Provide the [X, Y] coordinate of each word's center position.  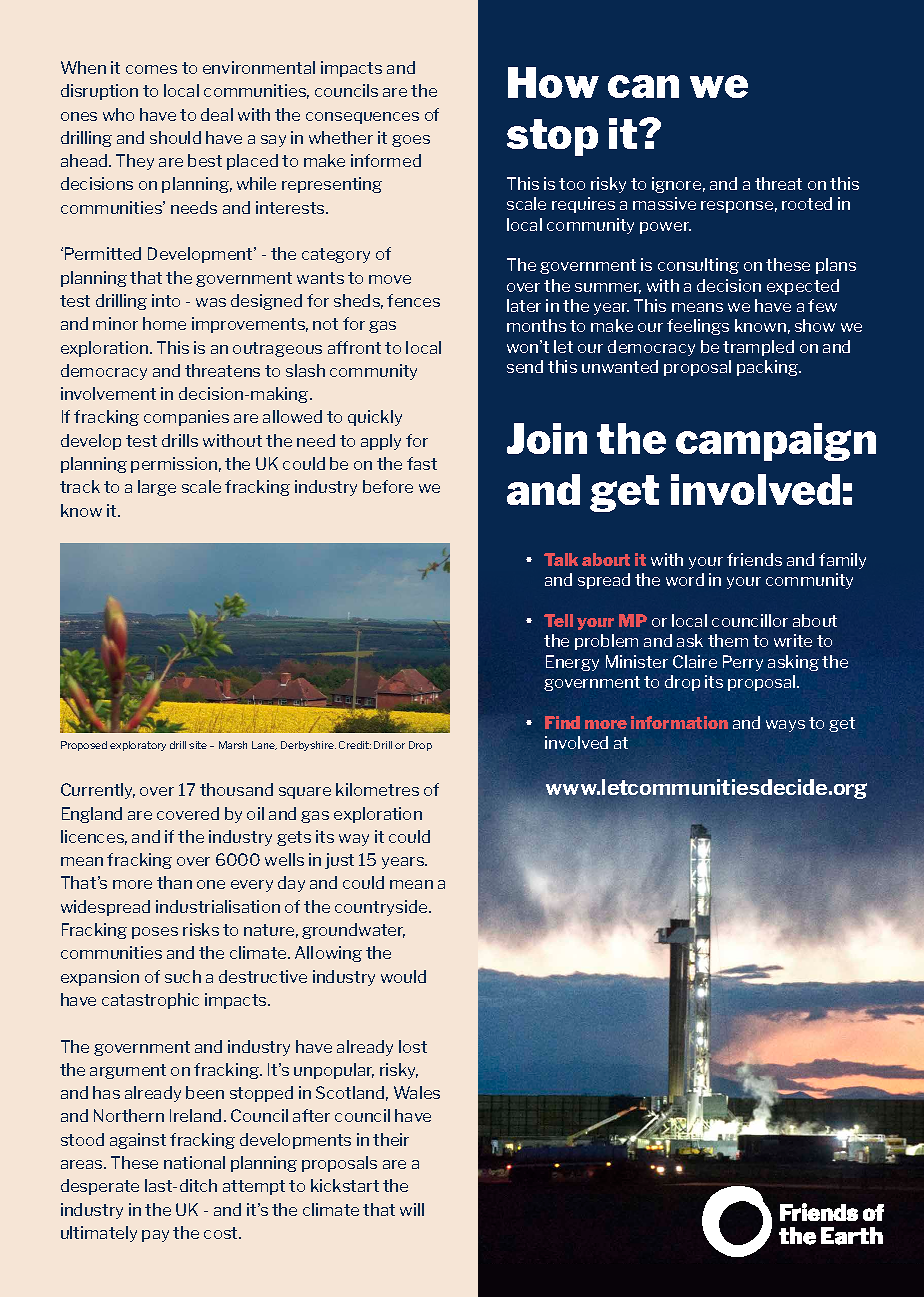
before [388, 486]
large [157, 488]
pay [155, 1236]
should [175, 137]
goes [411, 141]
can [643, 86]
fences [413, 300]
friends [754, 559]
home [164, 323]
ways [785, 726]
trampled [758, 348]
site [198, 745]
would [403, 976]
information [679, 722]
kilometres [377, 789]
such [183, 976]
